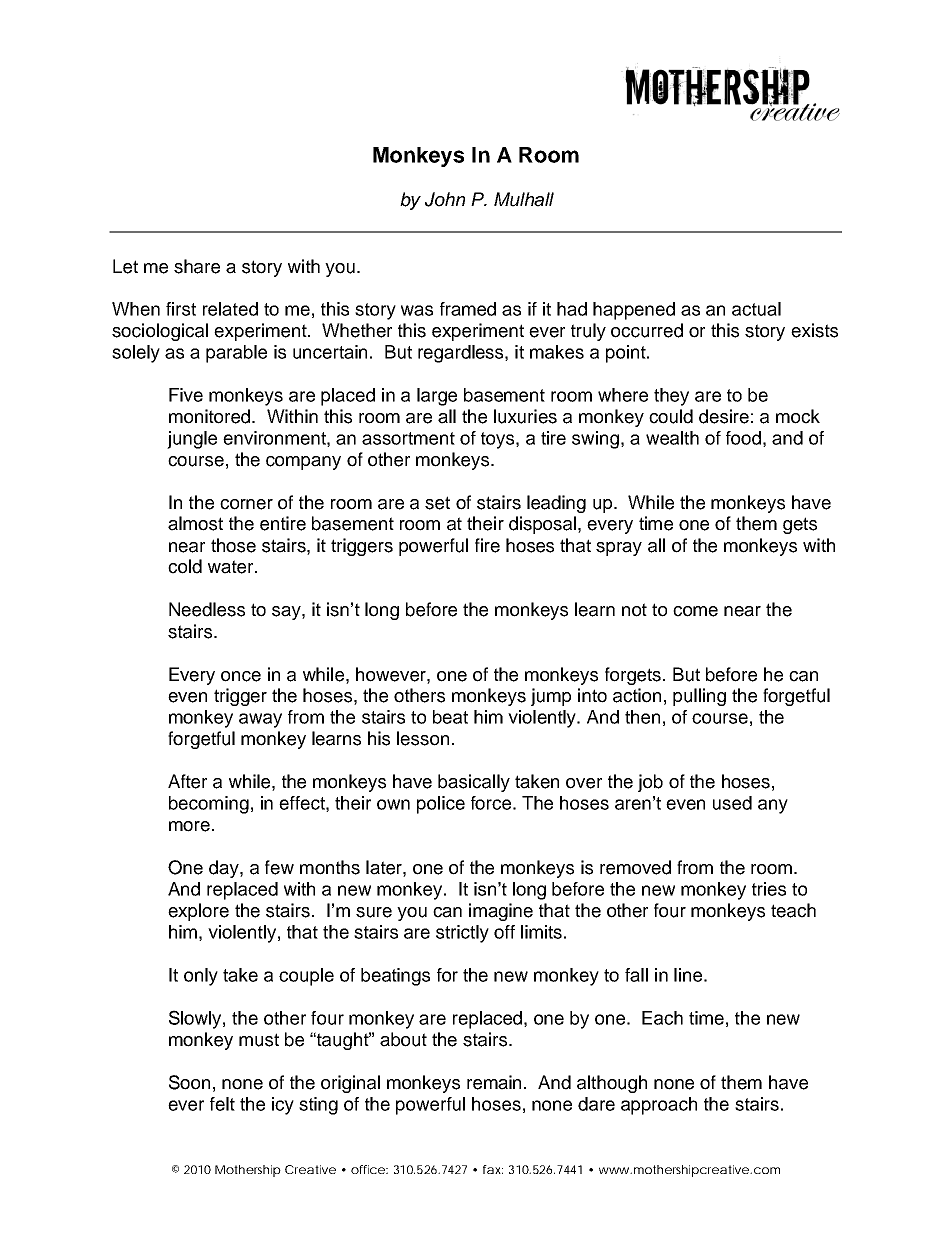  Describe the element at coordinates (756, 309) in the image. I see `actual` at that location.
